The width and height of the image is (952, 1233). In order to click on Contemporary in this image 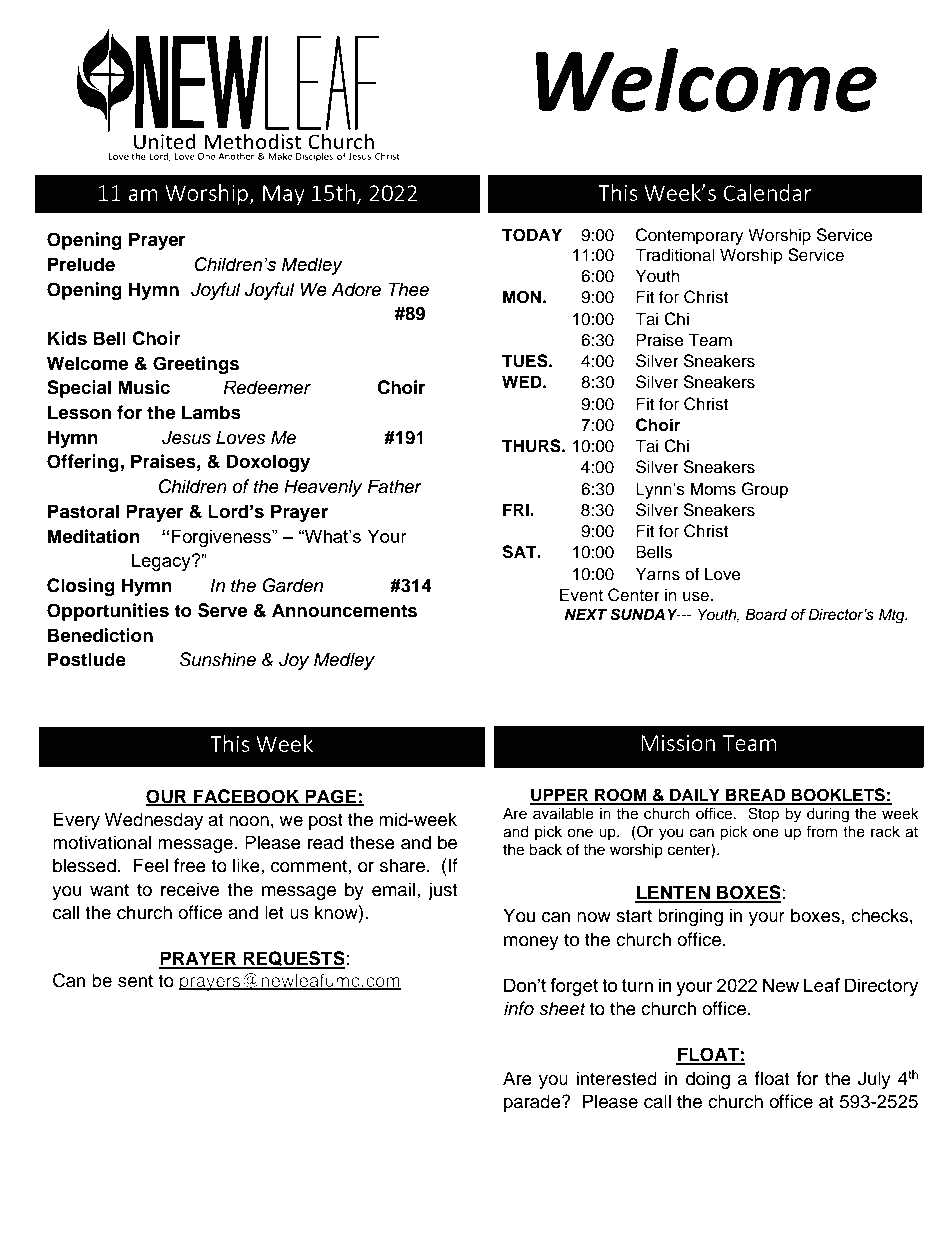, I will do `click(690, 236)`.
